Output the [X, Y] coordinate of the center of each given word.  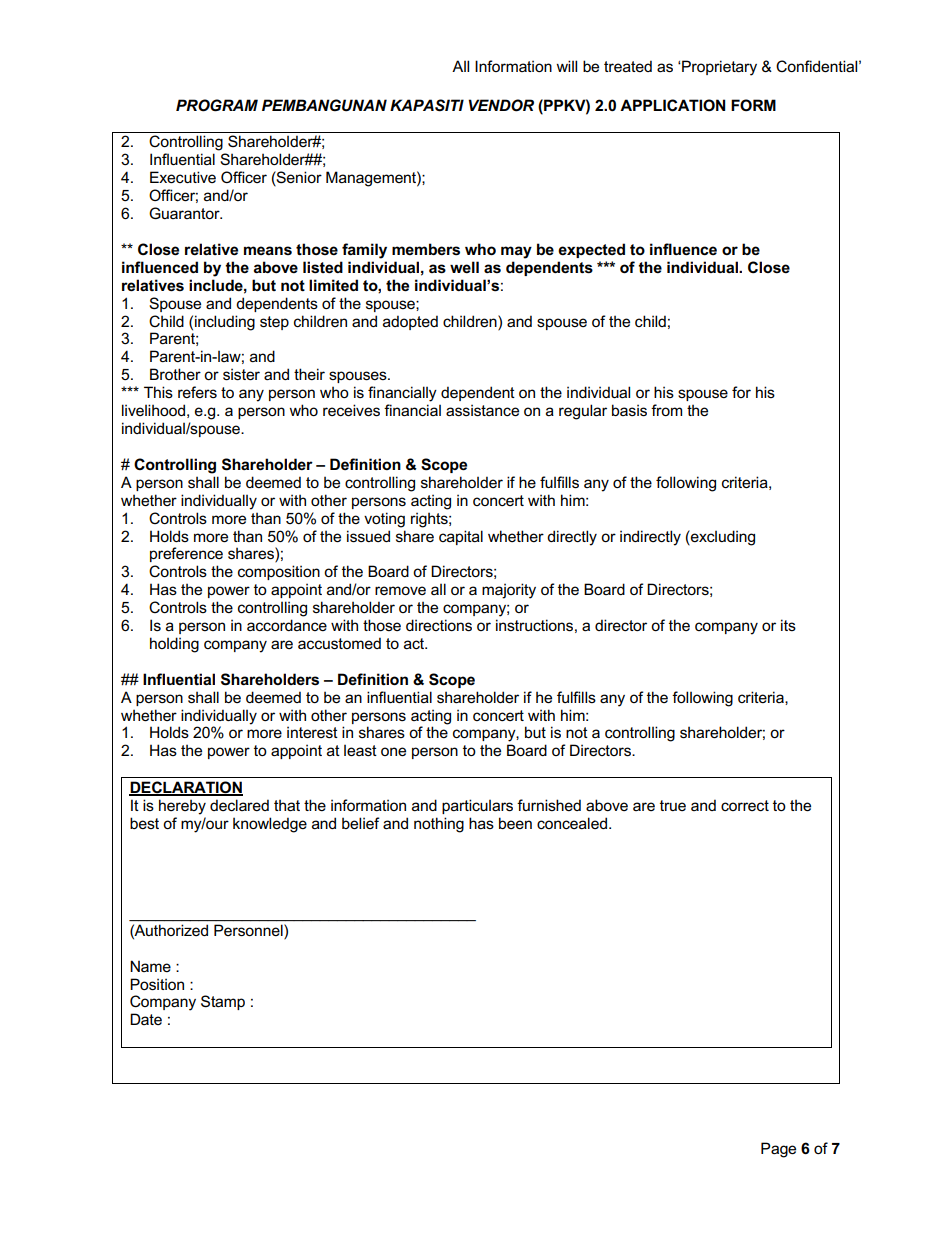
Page [778, 1150]
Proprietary [718, 68]
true [673, 805]
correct [745, 805]
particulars [477, 806]
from [666, 410]
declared [239, 805]
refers [197, 392]
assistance [482, 410]
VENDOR [501, 105]
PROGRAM [217, 105]
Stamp [223, 1002]
